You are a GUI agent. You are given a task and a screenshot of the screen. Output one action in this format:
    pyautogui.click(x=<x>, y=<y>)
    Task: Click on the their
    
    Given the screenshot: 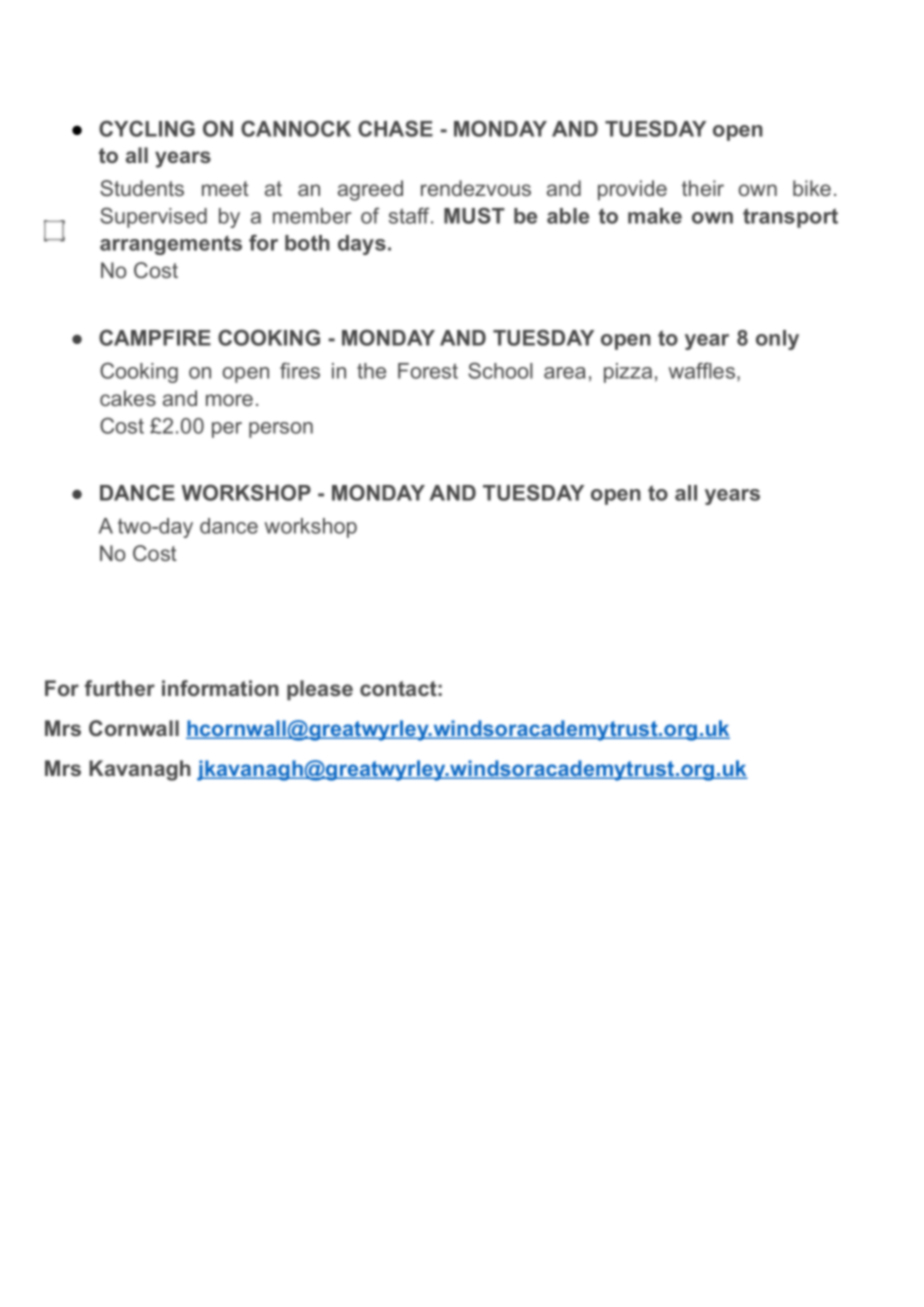 What is the action you would take?
    pyautogui.click(x=703, y=188)
